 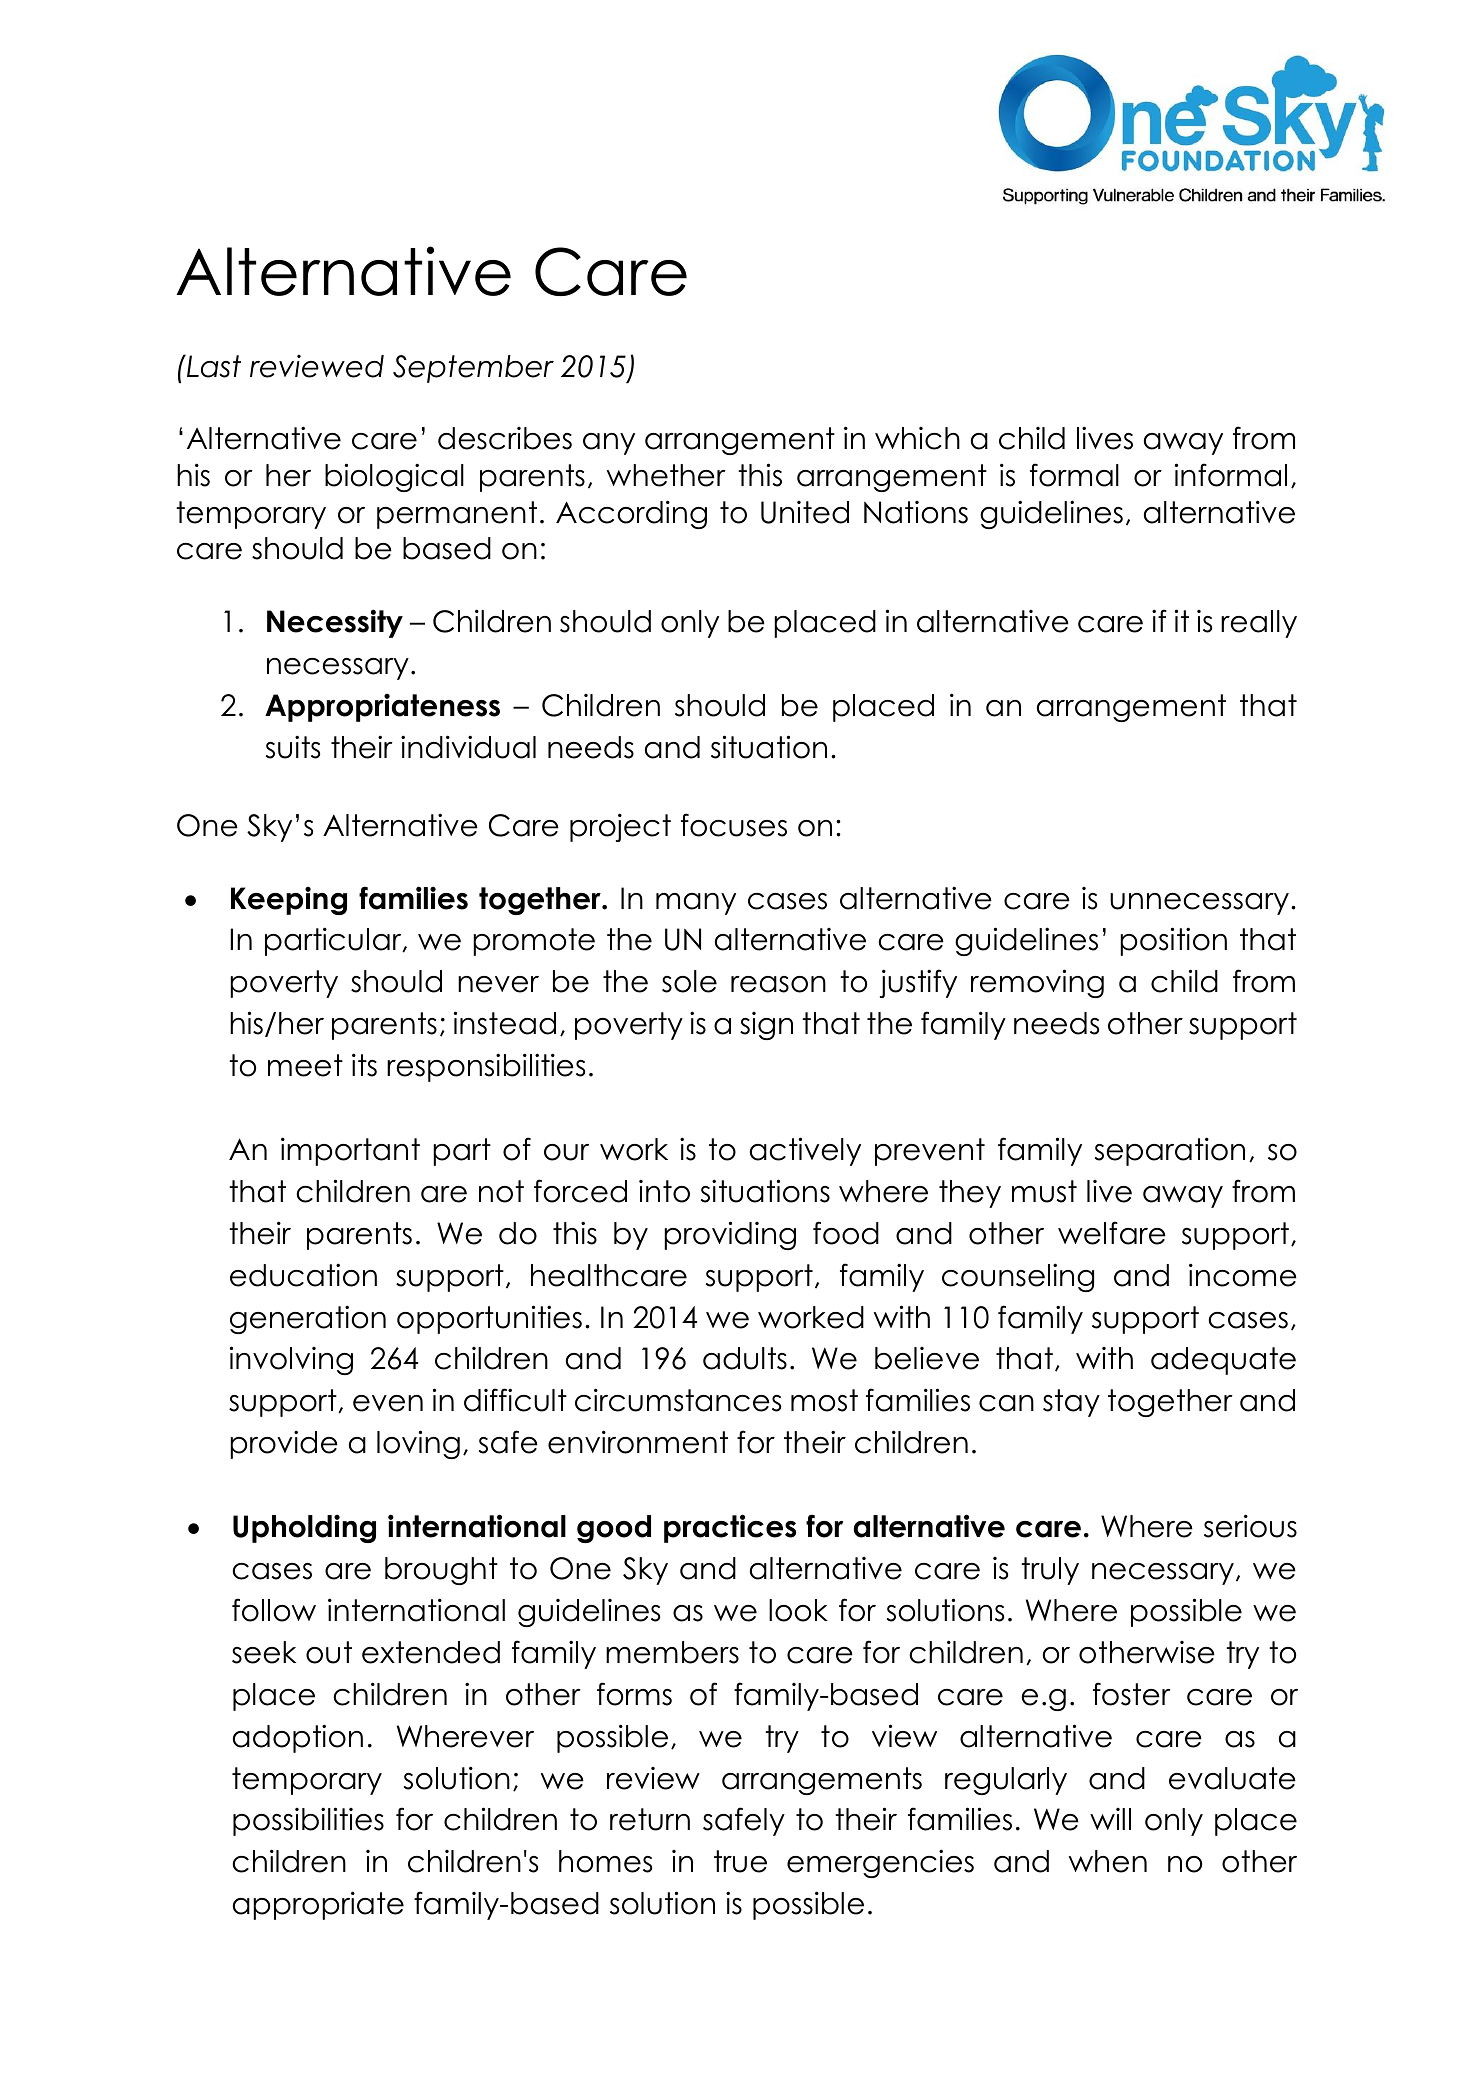 I want to click on adequate, so click(x=1223, y=1361).
